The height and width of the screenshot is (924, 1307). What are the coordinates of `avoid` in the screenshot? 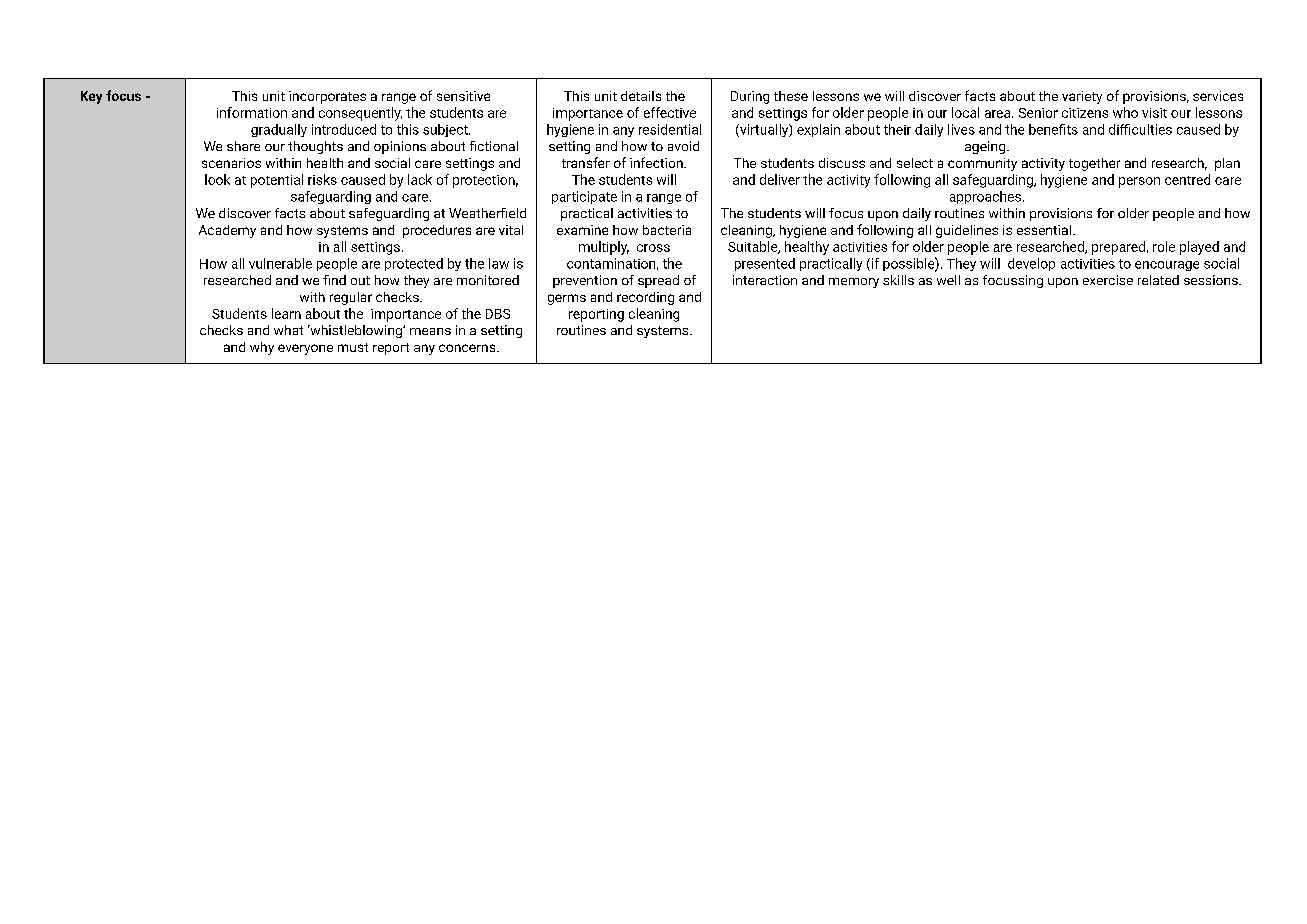 It's located at (683, 146).
